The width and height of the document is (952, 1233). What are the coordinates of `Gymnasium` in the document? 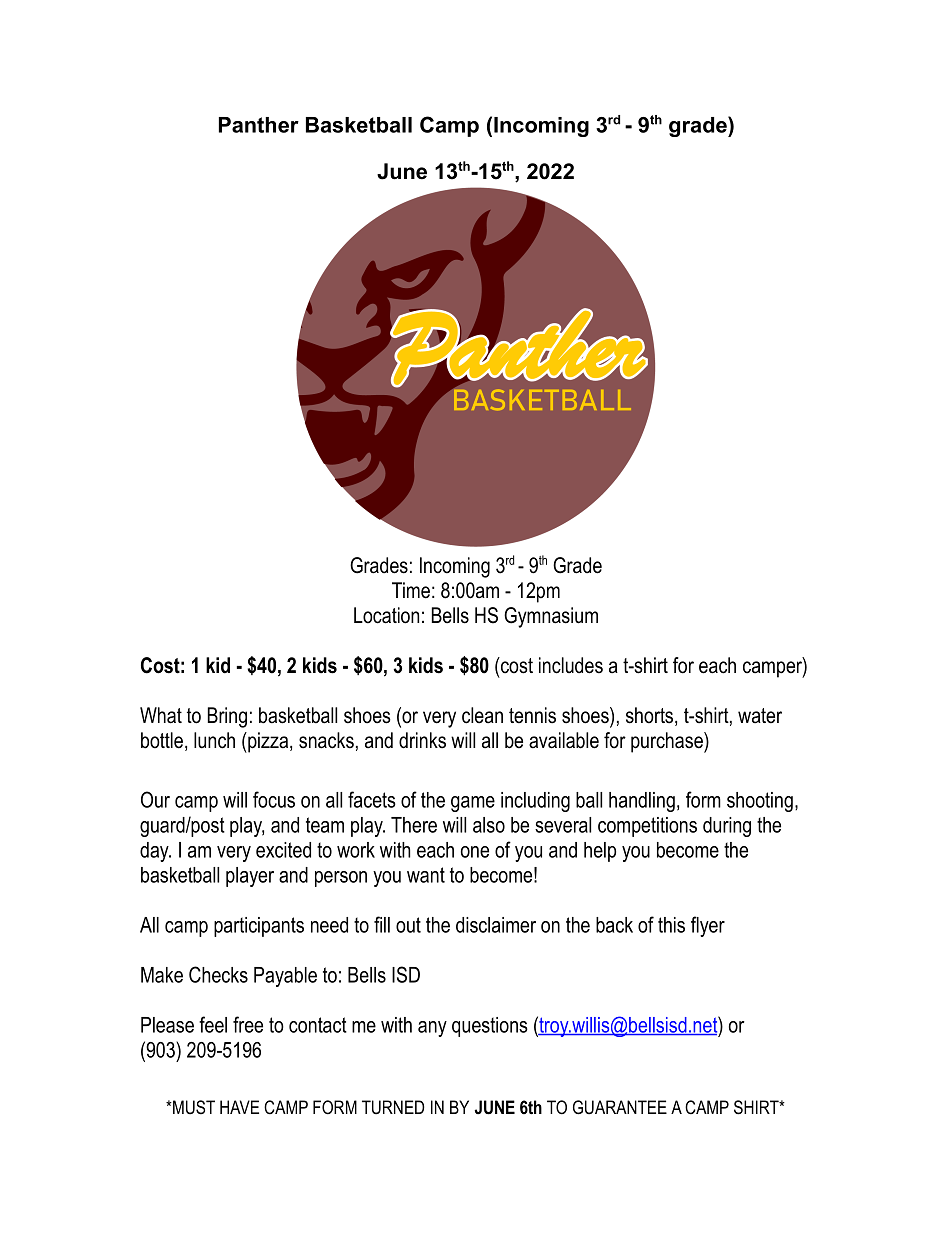 It's located at (551, 617).
